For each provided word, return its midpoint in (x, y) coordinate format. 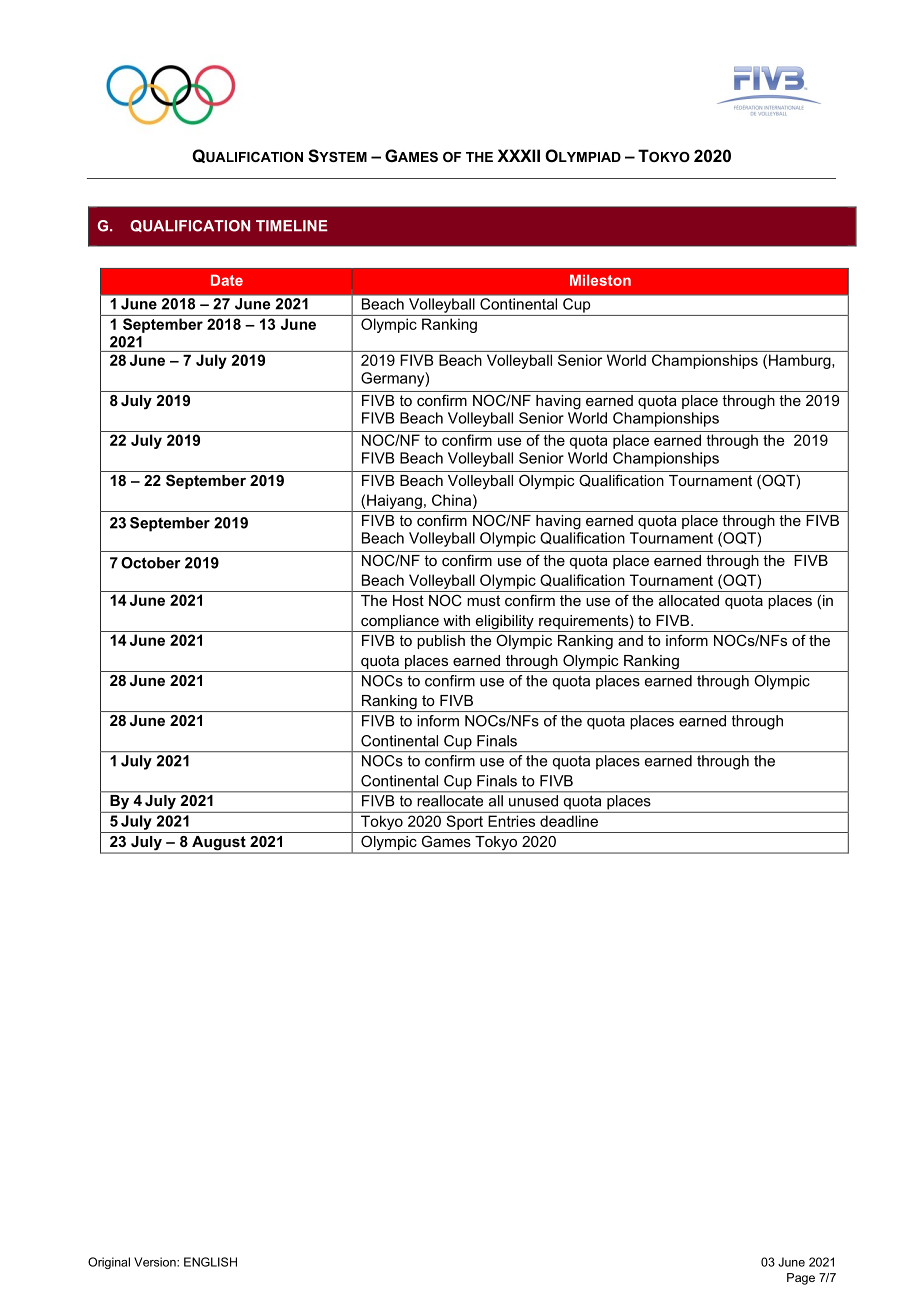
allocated (689, 600)
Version (156, 1262)
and (630, 640)
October (151, 563)
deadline (569, 821)
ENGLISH (210, 1262)
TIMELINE (292, 226)
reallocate (450, 801)
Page (801, 1279)
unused (533, 801)
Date (227, 280)
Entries (511, 821)
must (483, 600)
